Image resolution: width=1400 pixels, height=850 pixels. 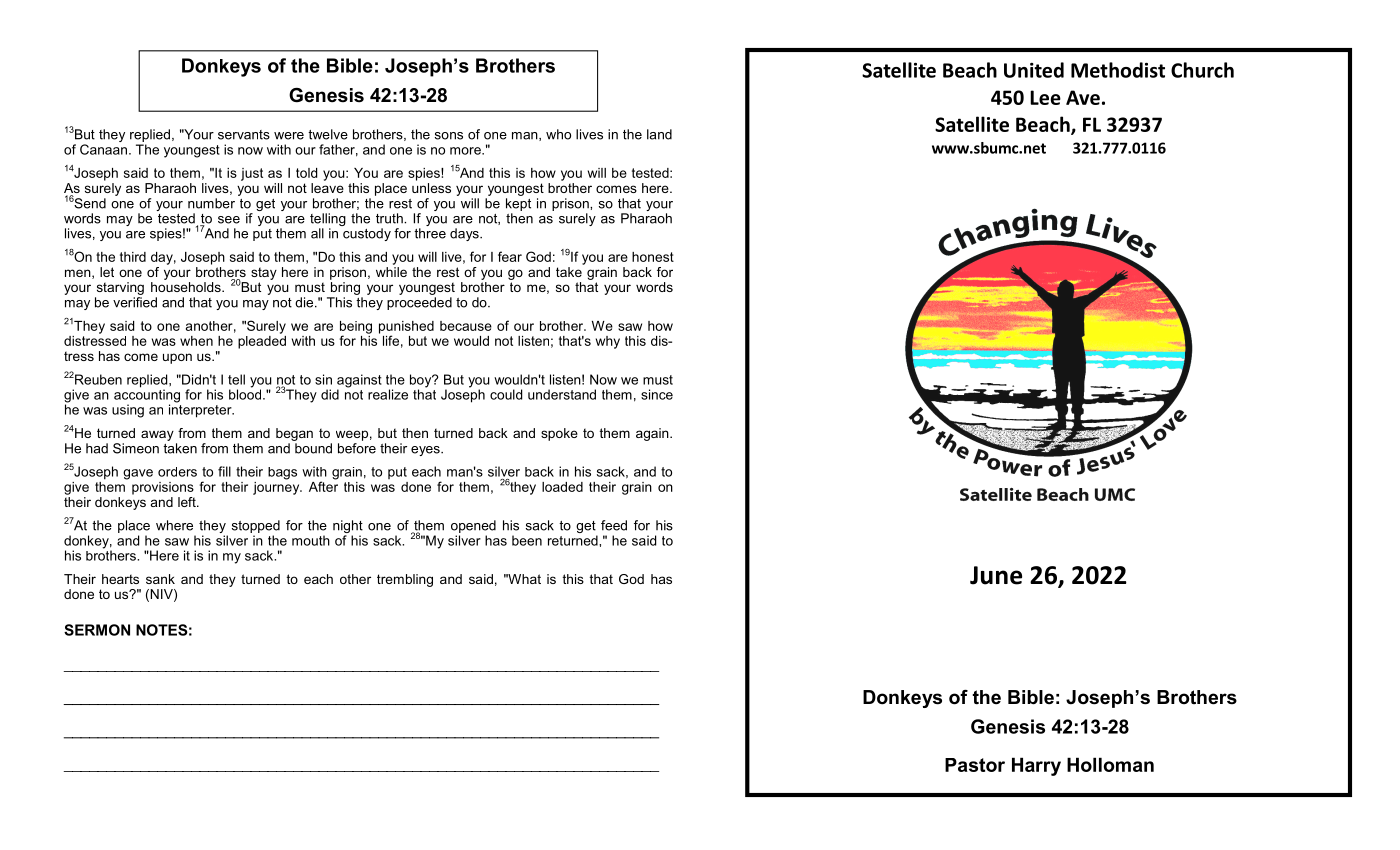 I want to click on interpreter, so click(x=201, y=410).
